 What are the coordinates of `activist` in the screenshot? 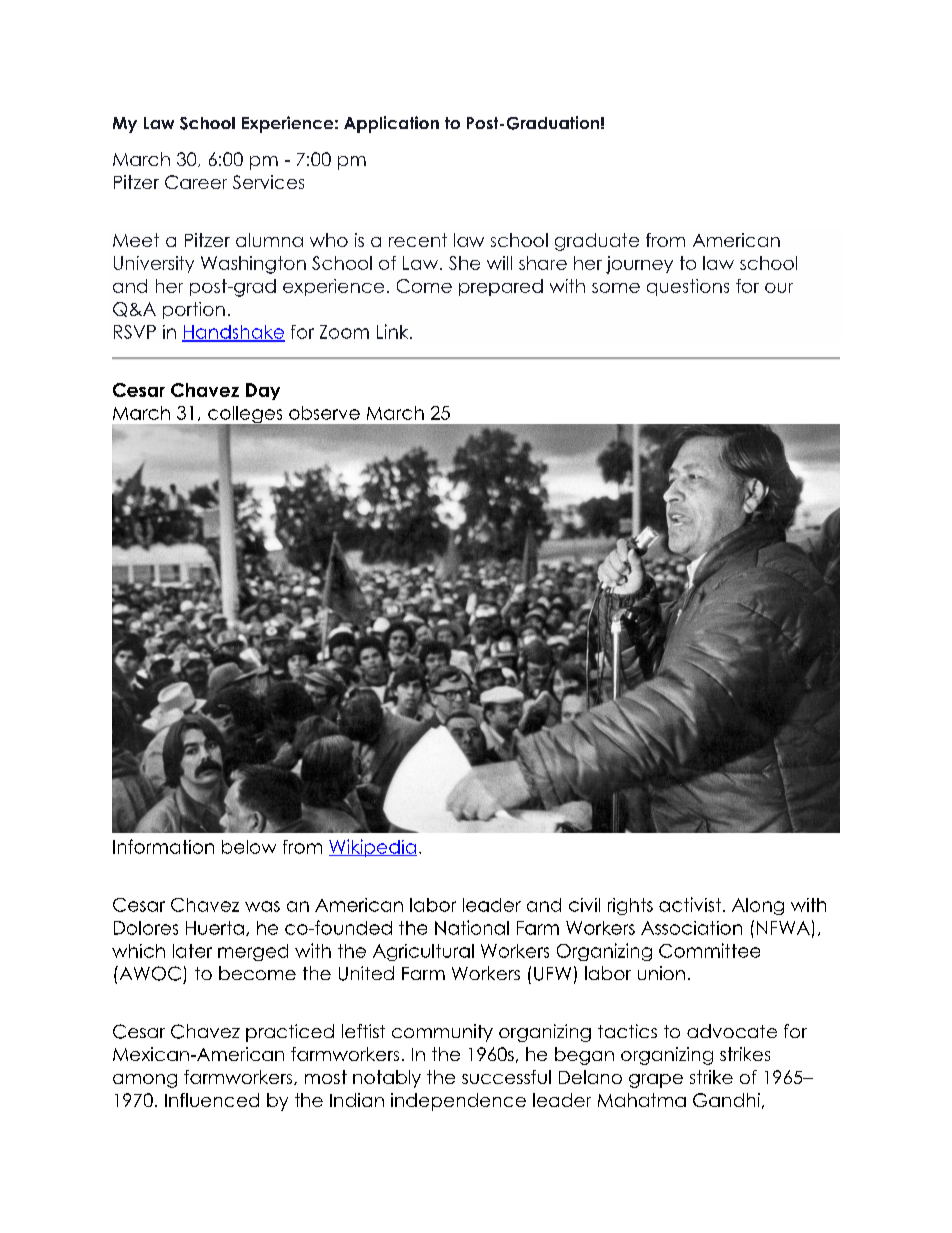 It's located at (690, 904).
